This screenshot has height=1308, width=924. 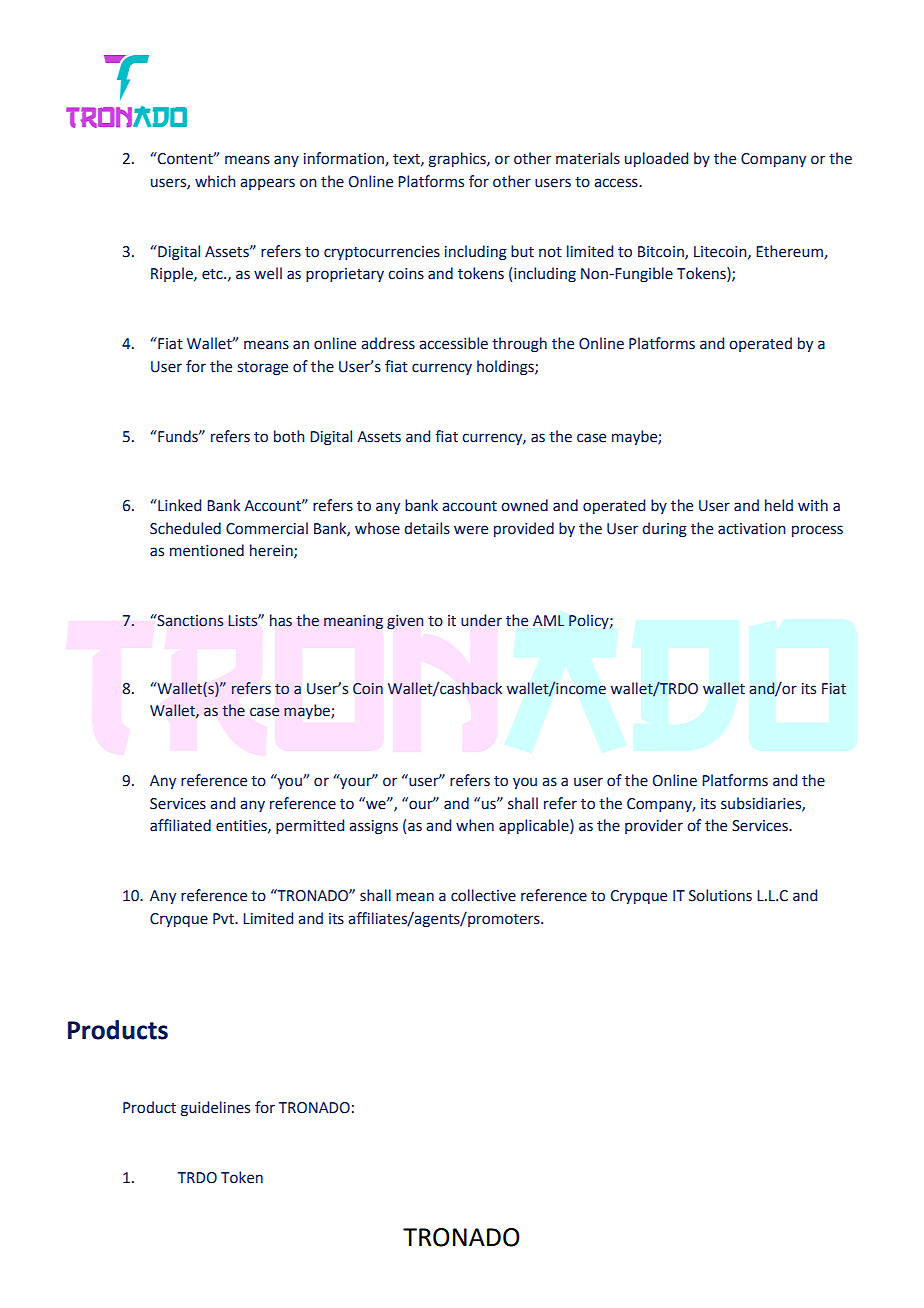 What do you see at coordinates (267, 528) in the screenshot?
I see `Commercial` at bounding box center [267, 528].
